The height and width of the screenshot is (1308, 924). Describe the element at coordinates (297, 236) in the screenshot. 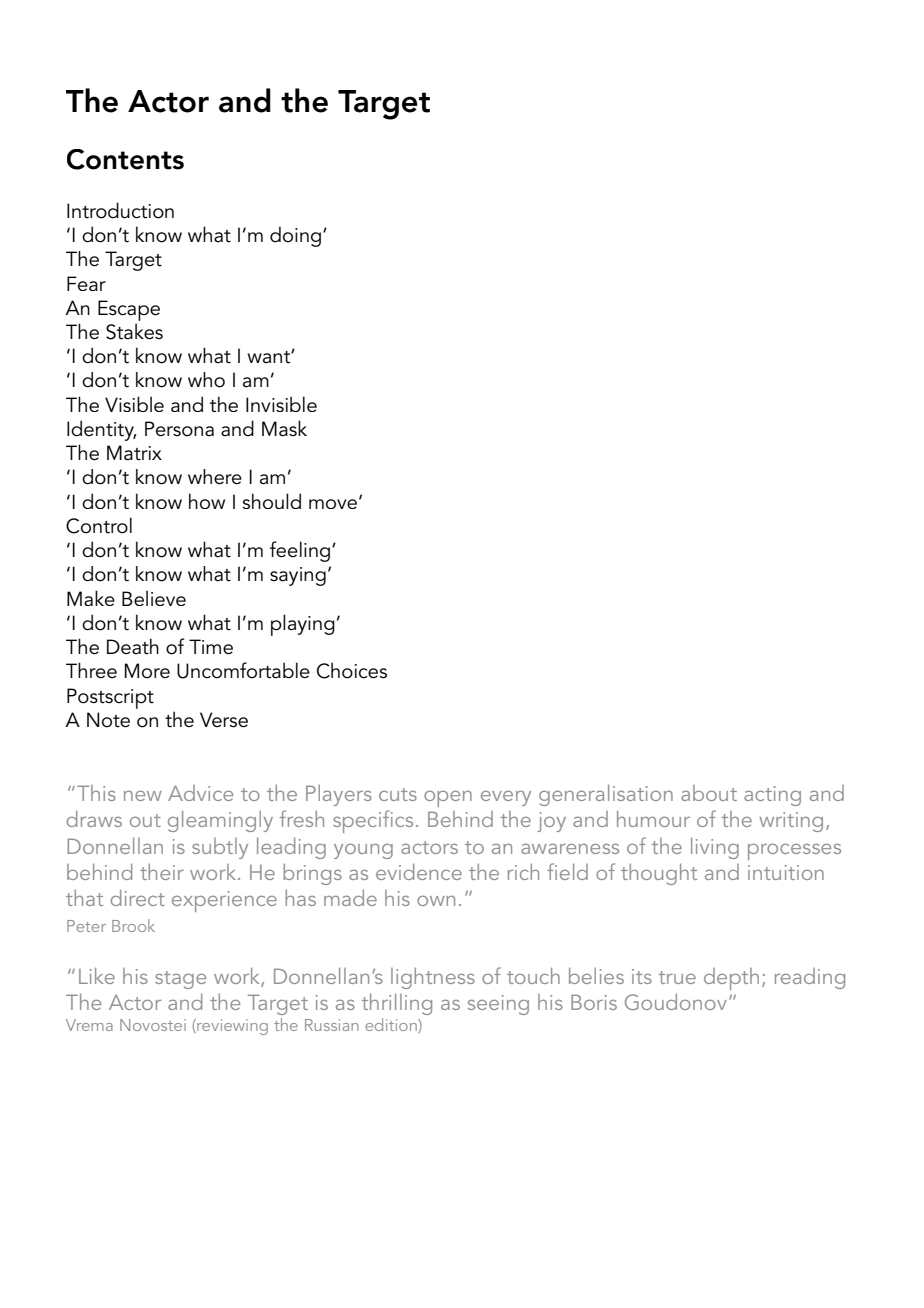

I see `doing` at that location.
